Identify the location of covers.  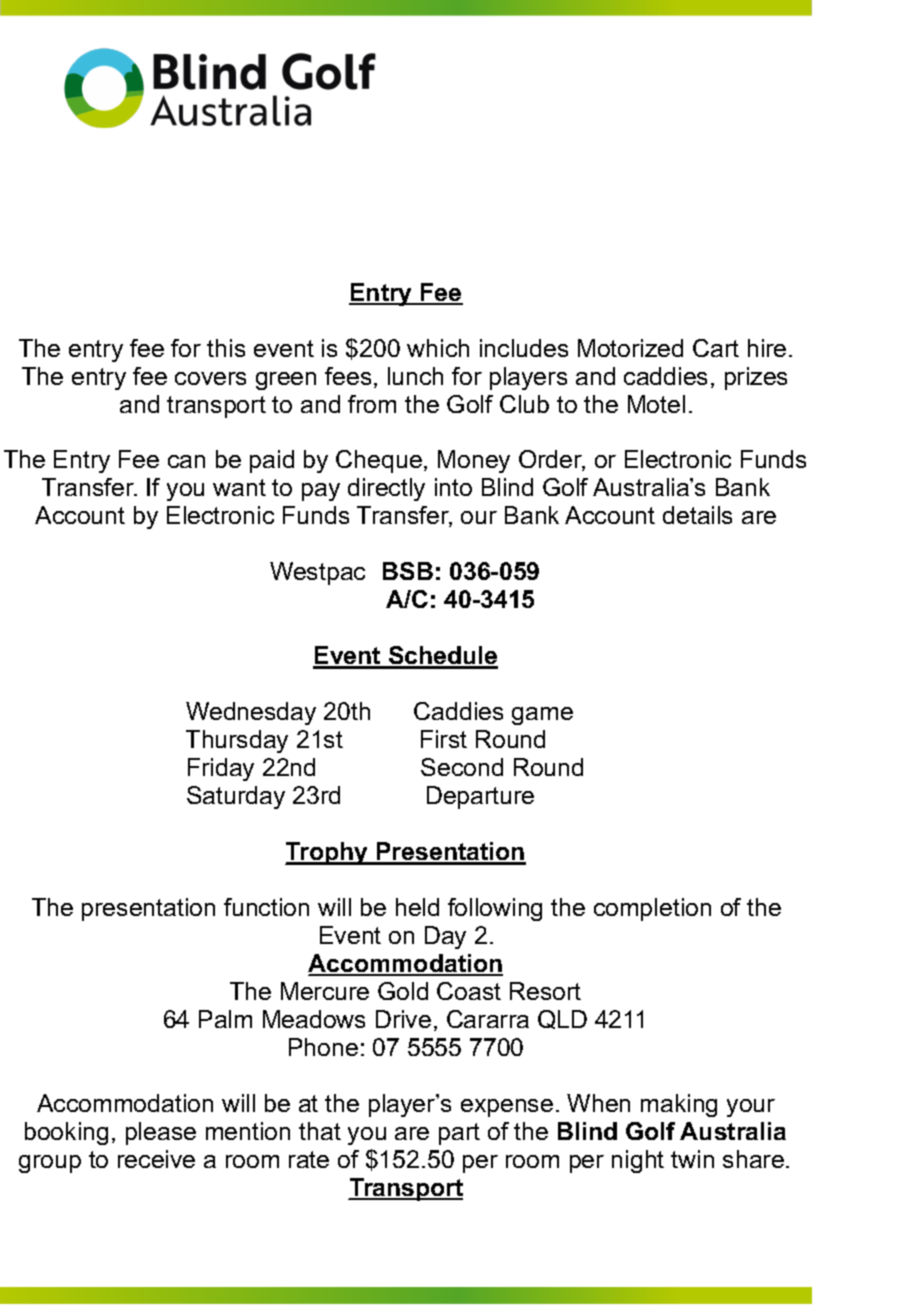
(210, 378).
